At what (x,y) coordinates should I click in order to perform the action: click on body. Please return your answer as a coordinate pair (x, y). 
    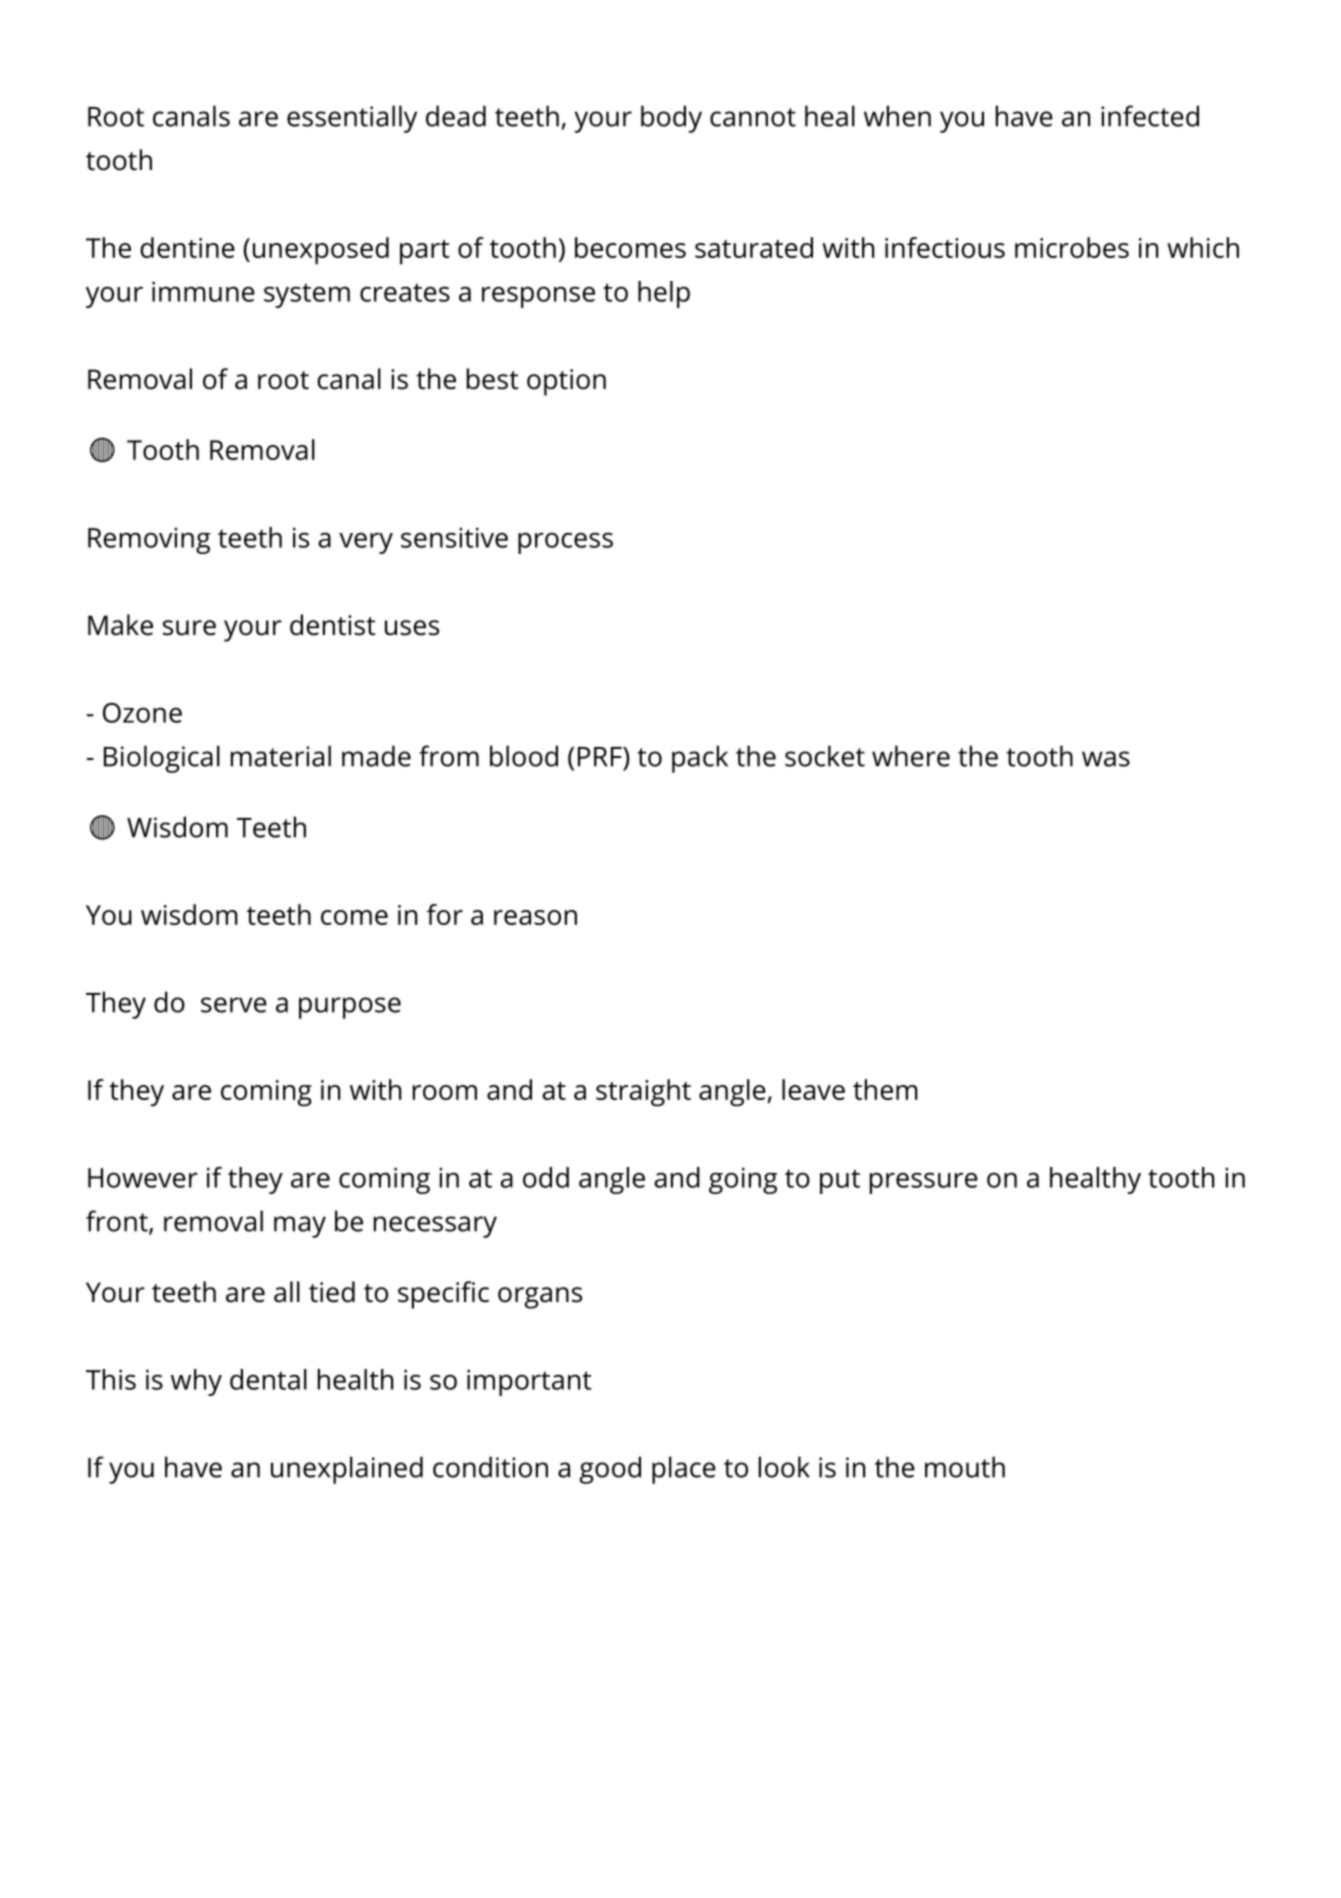
    Looking at the image, I should click on (671, 119).
